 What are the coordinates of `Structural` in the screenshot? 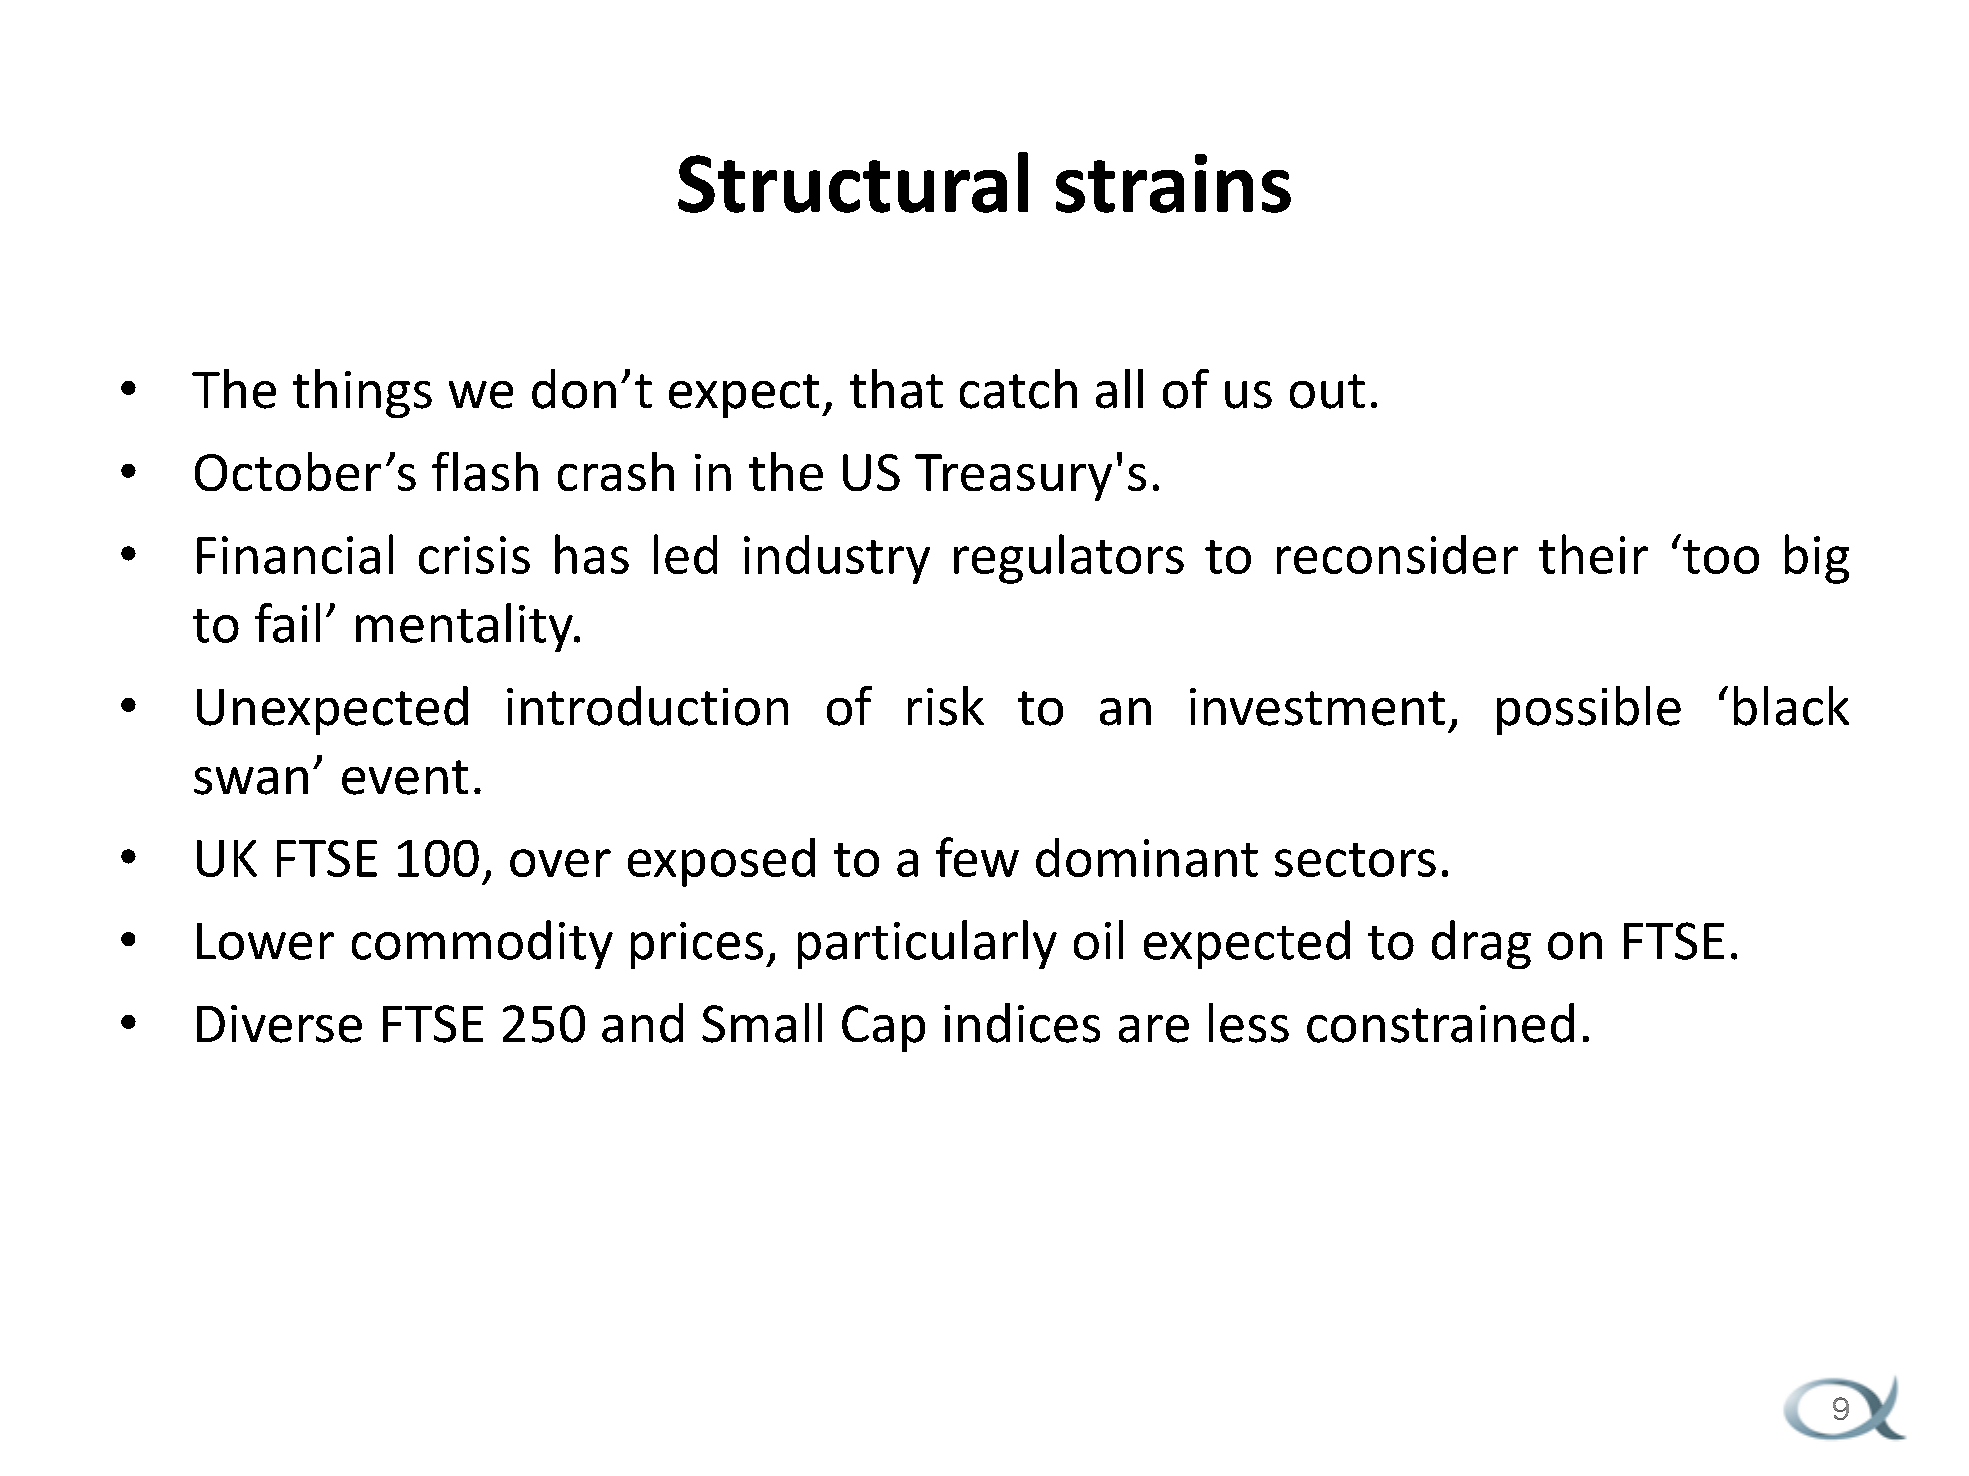 It's located at (853, 182).
